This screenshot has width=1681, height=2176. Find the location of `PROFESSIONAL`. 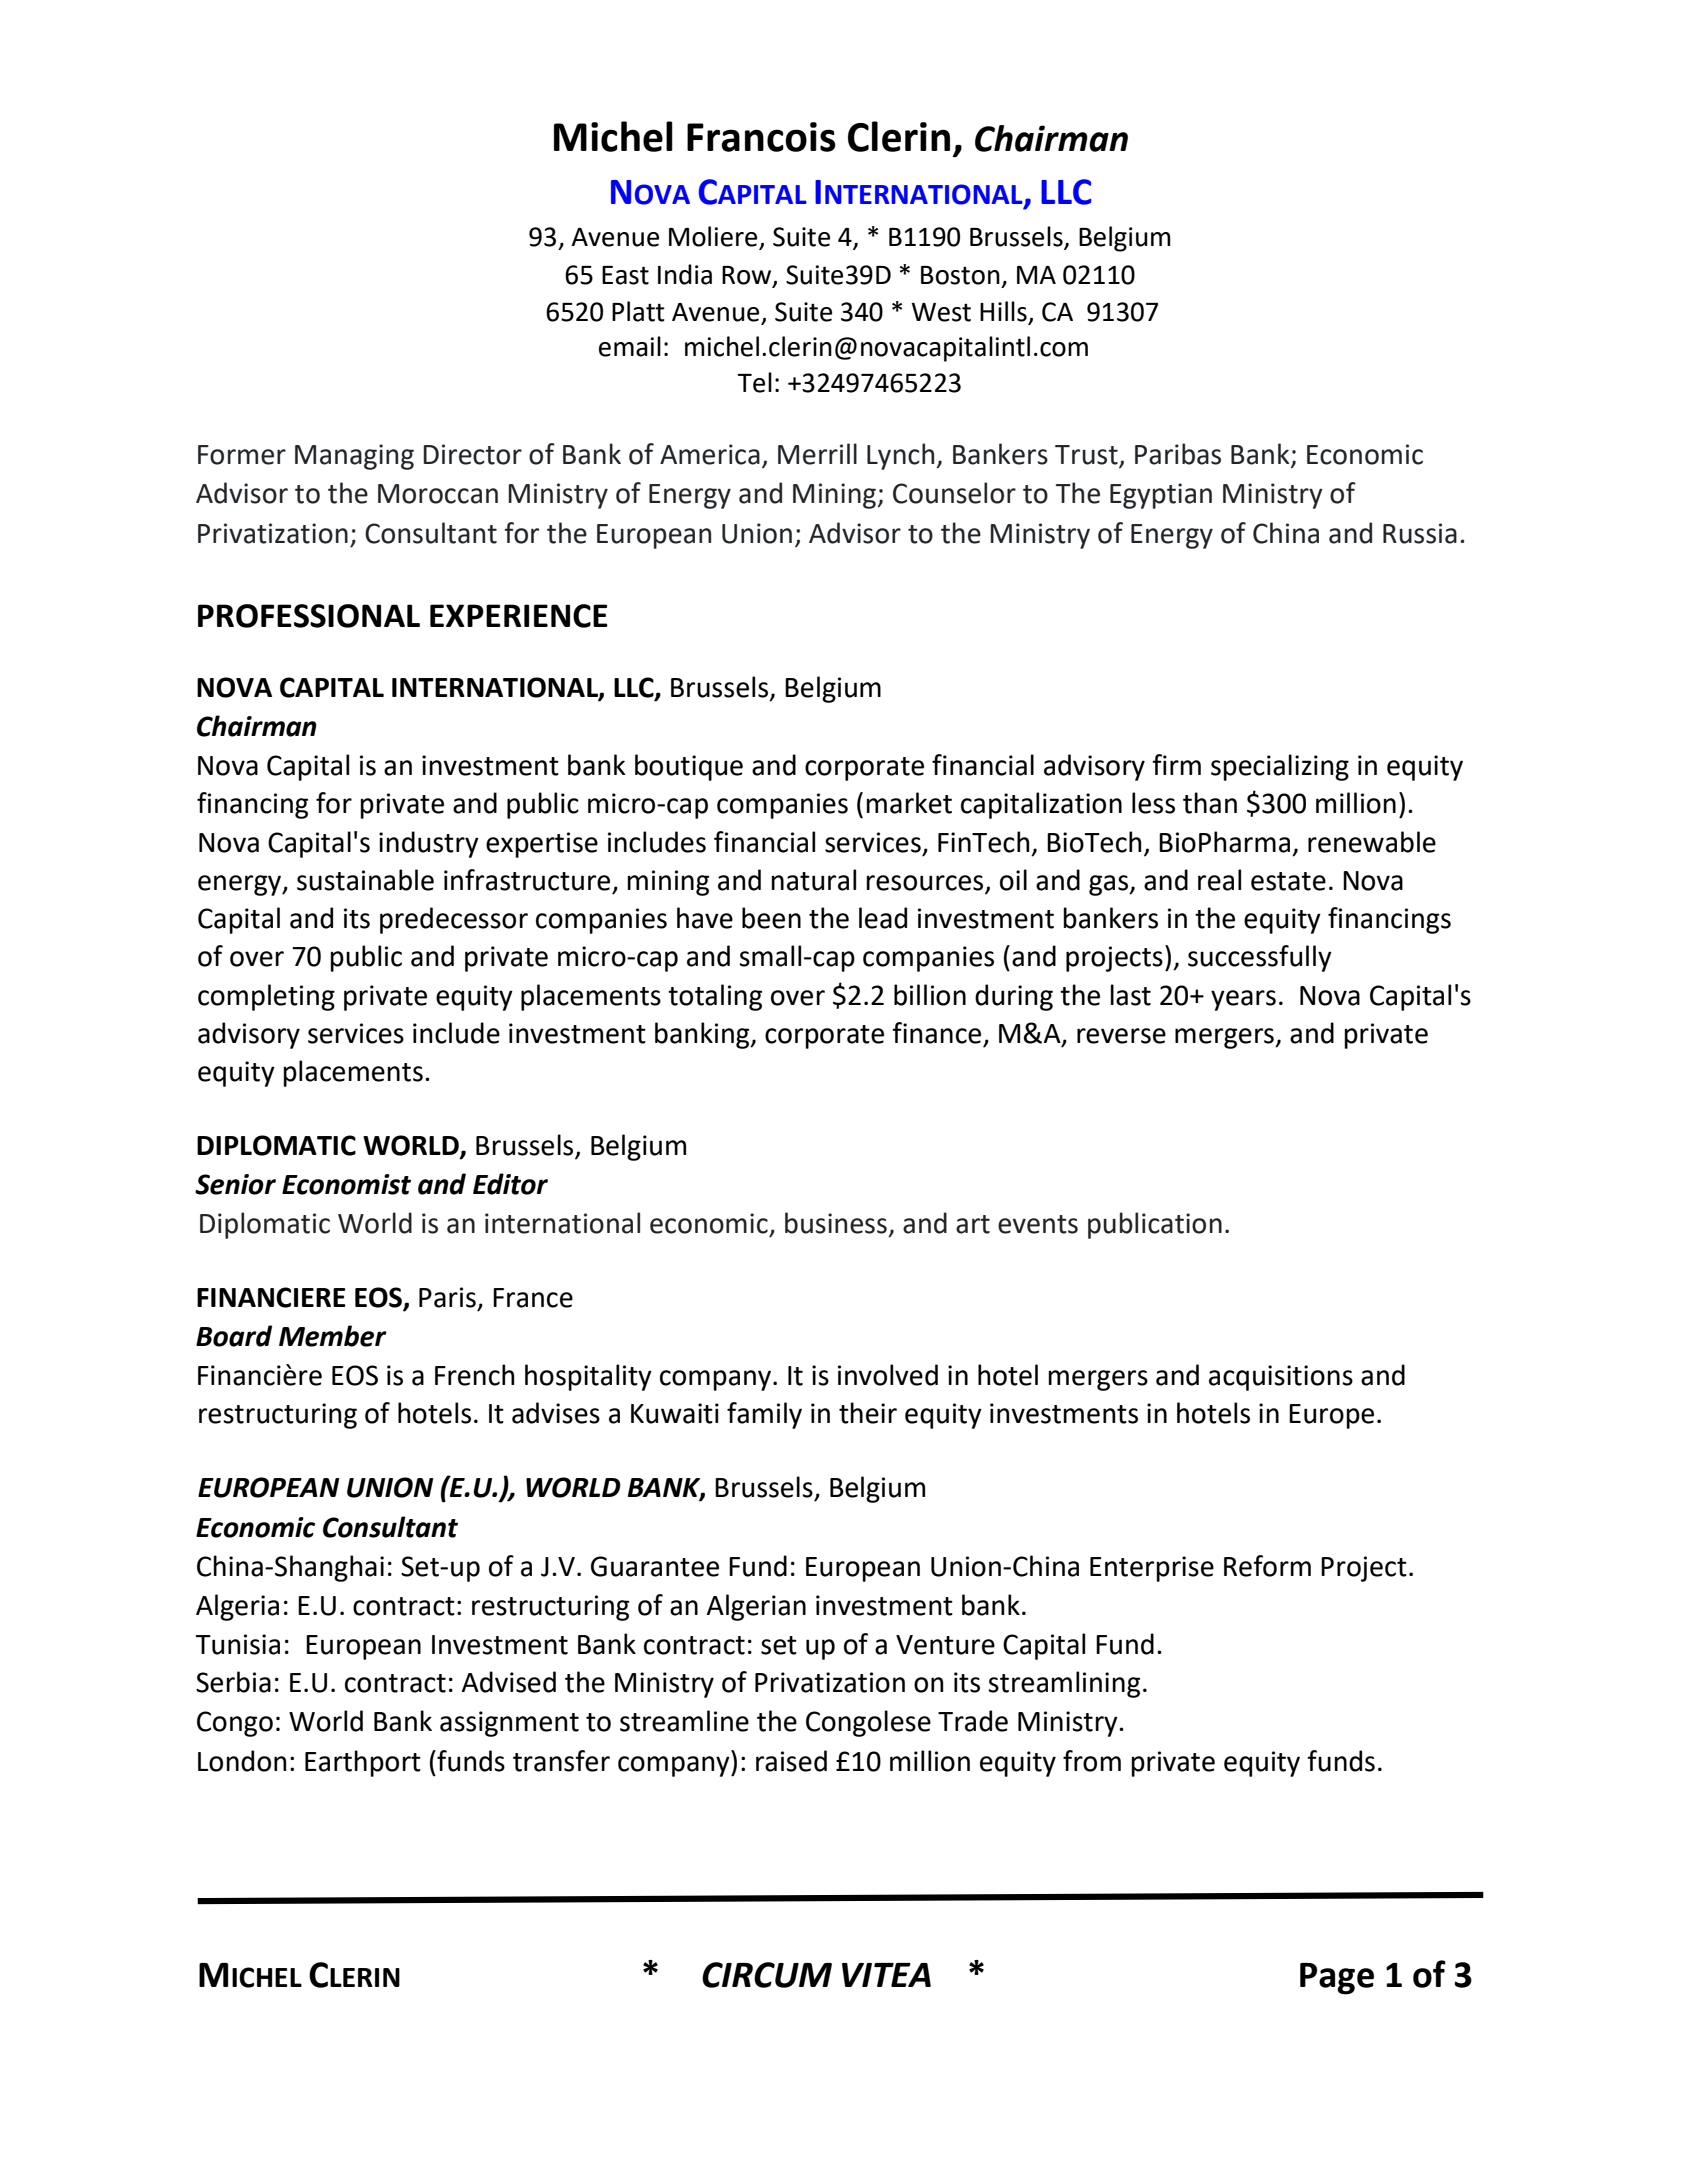

PROFESSIONAL is located at coordinates (309, 616).
